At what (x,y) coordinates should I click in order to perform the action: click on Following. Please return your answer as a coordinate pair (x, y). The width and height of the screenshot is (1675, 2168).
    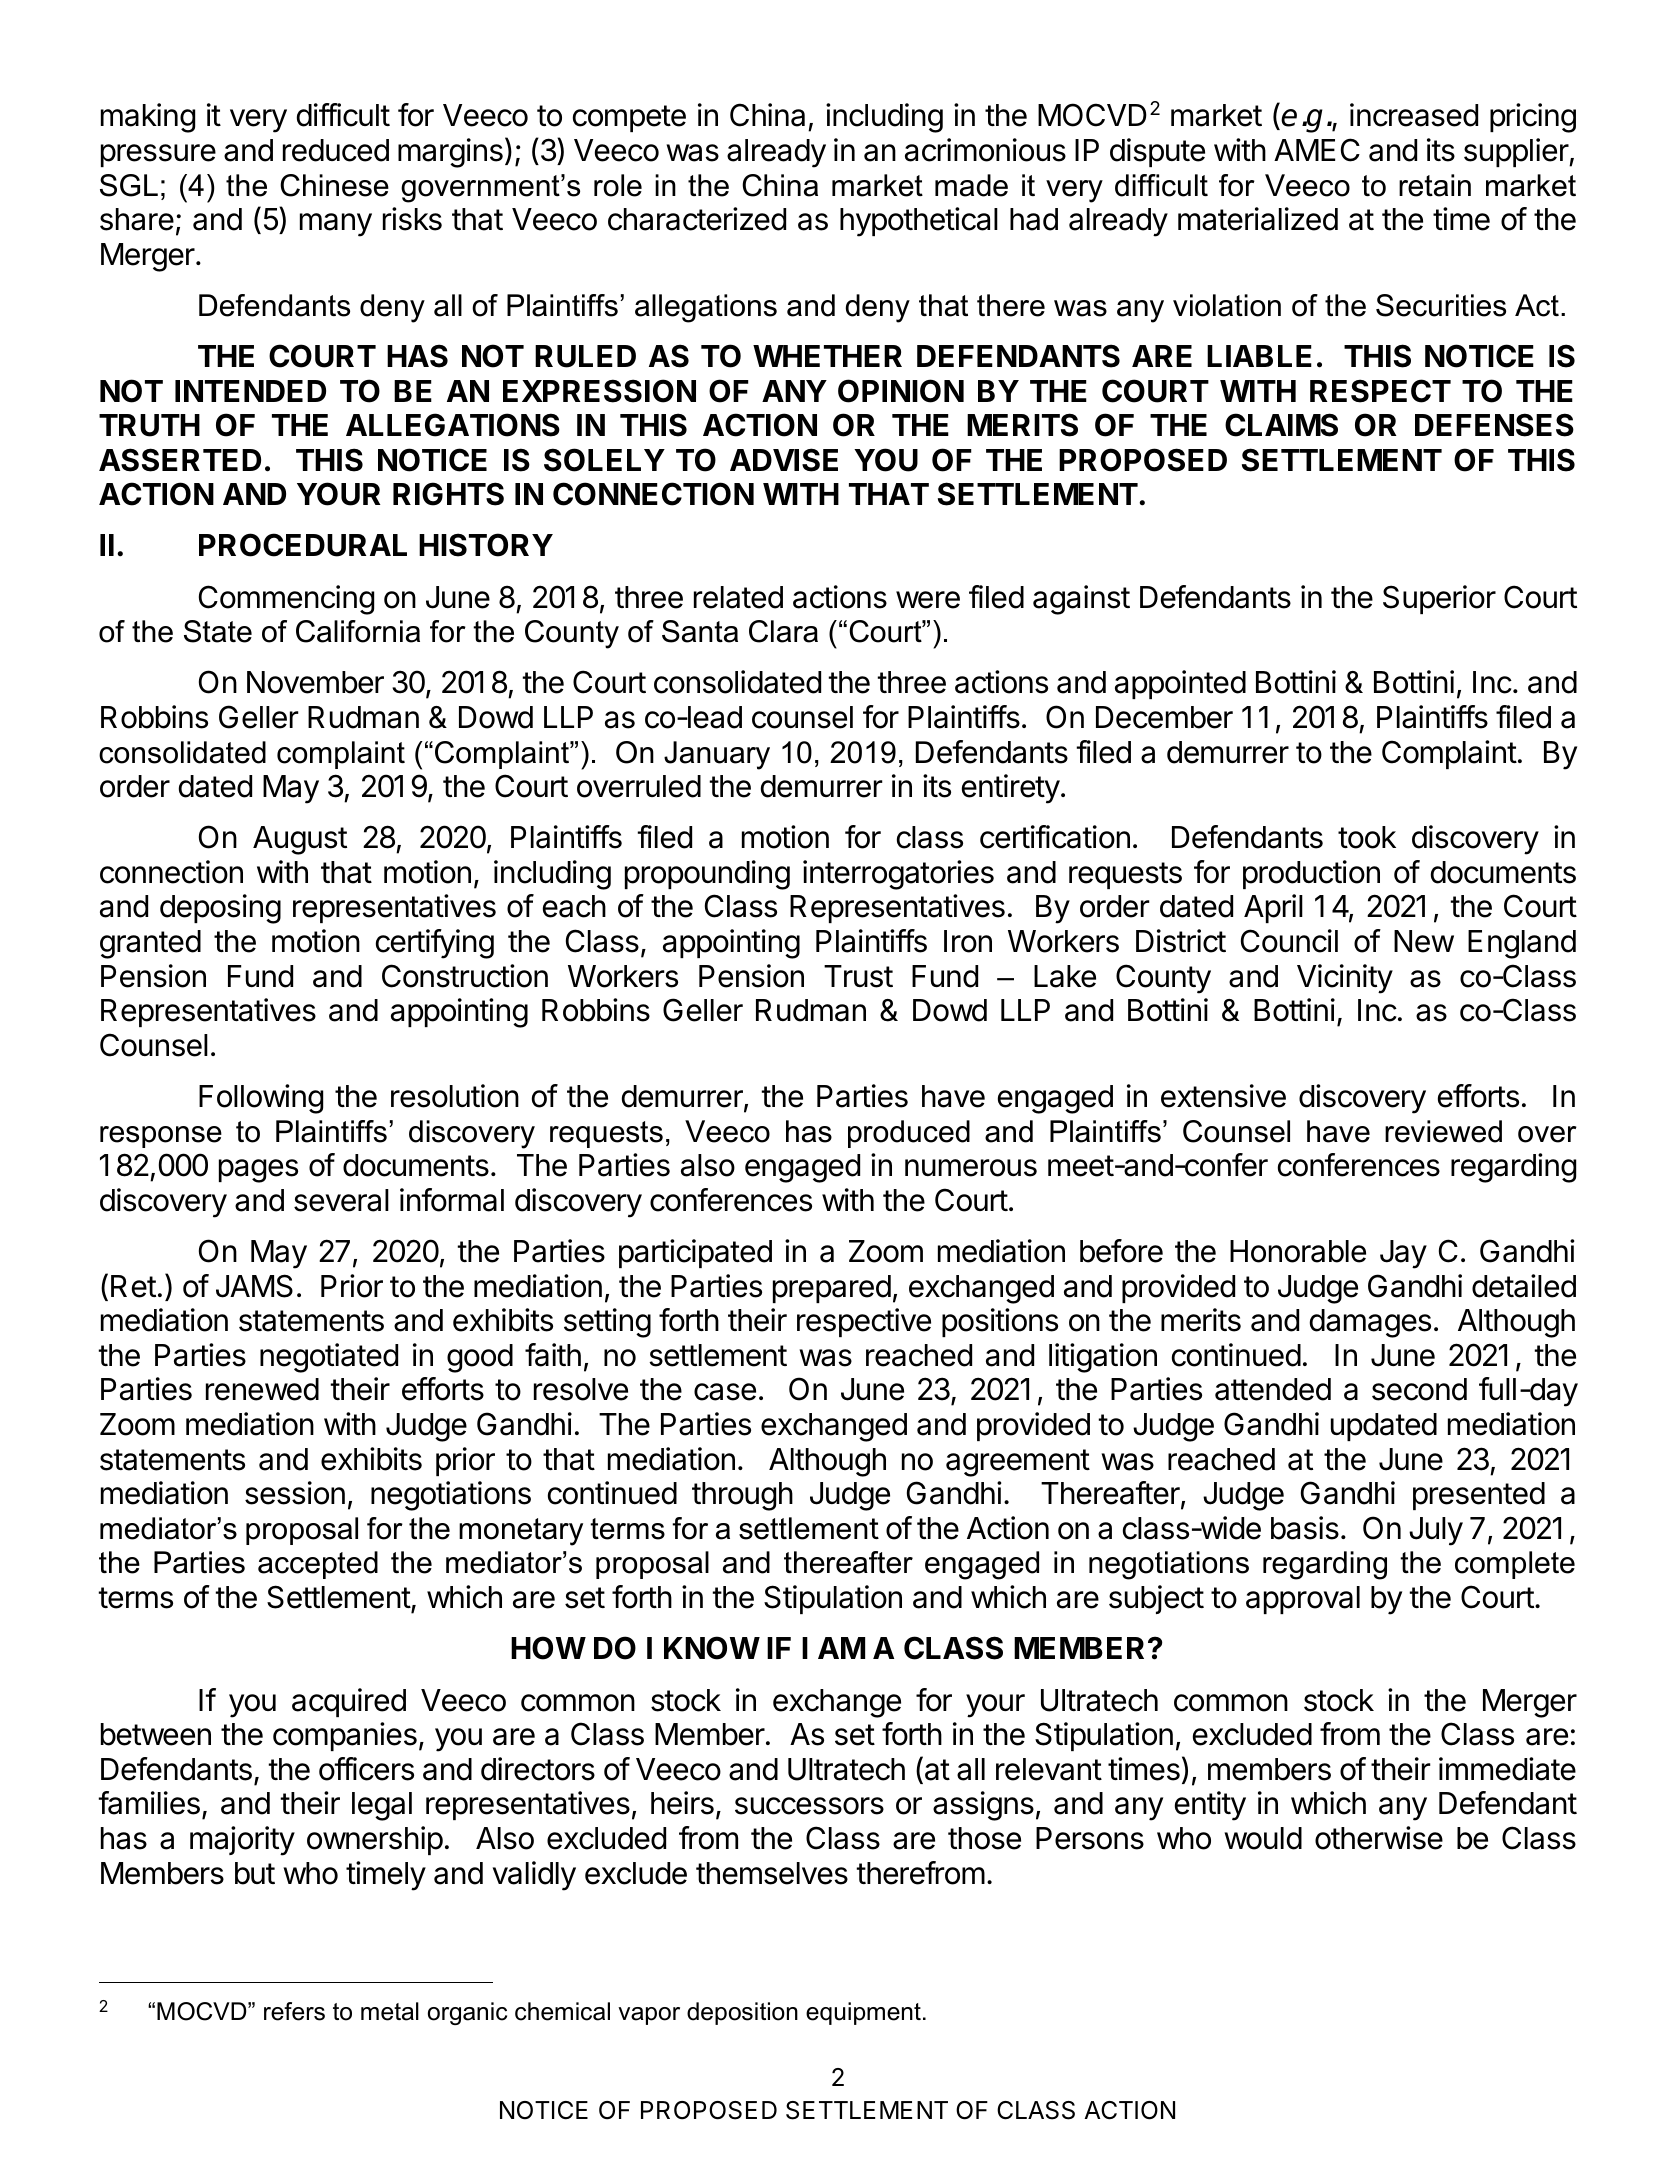
    Looking at the image, I should click on (261, 1099).
